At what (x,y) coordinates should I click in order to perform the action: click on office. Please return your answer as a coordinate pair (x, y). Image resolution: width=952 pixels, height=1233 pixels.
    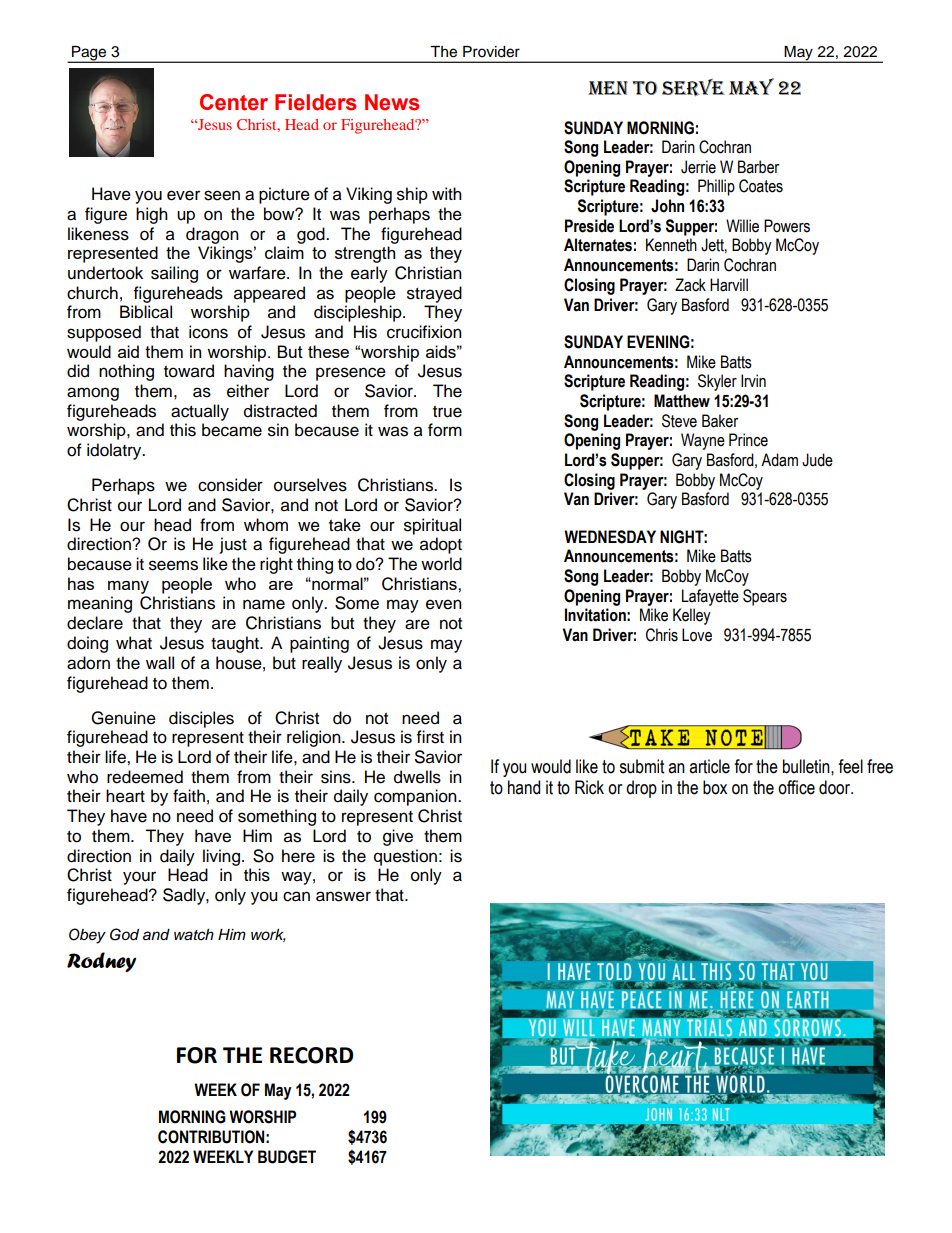
    Looking at the image, I should click on (796, 787).
